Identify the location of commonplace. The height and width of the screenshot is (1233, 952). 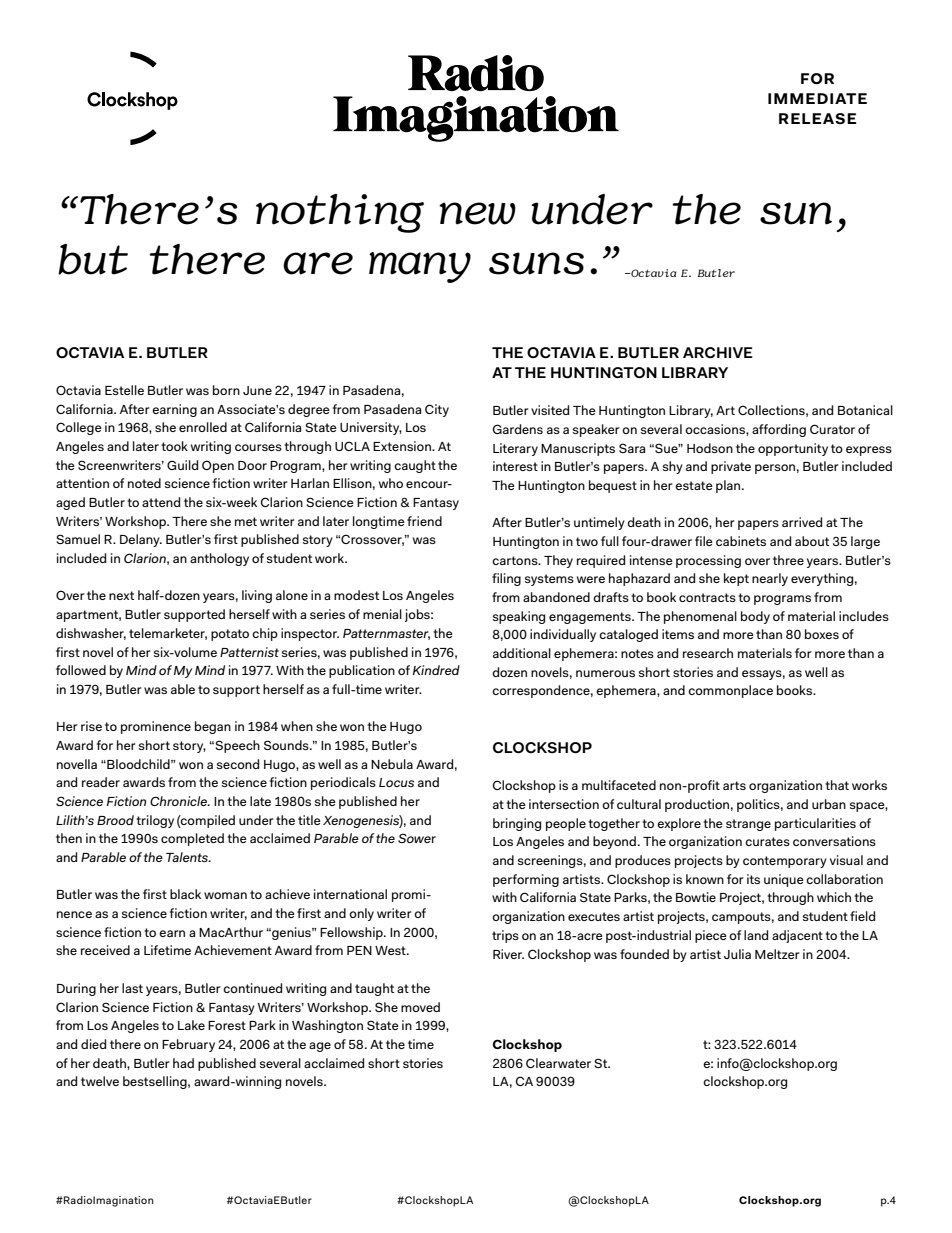
(730, 691).
